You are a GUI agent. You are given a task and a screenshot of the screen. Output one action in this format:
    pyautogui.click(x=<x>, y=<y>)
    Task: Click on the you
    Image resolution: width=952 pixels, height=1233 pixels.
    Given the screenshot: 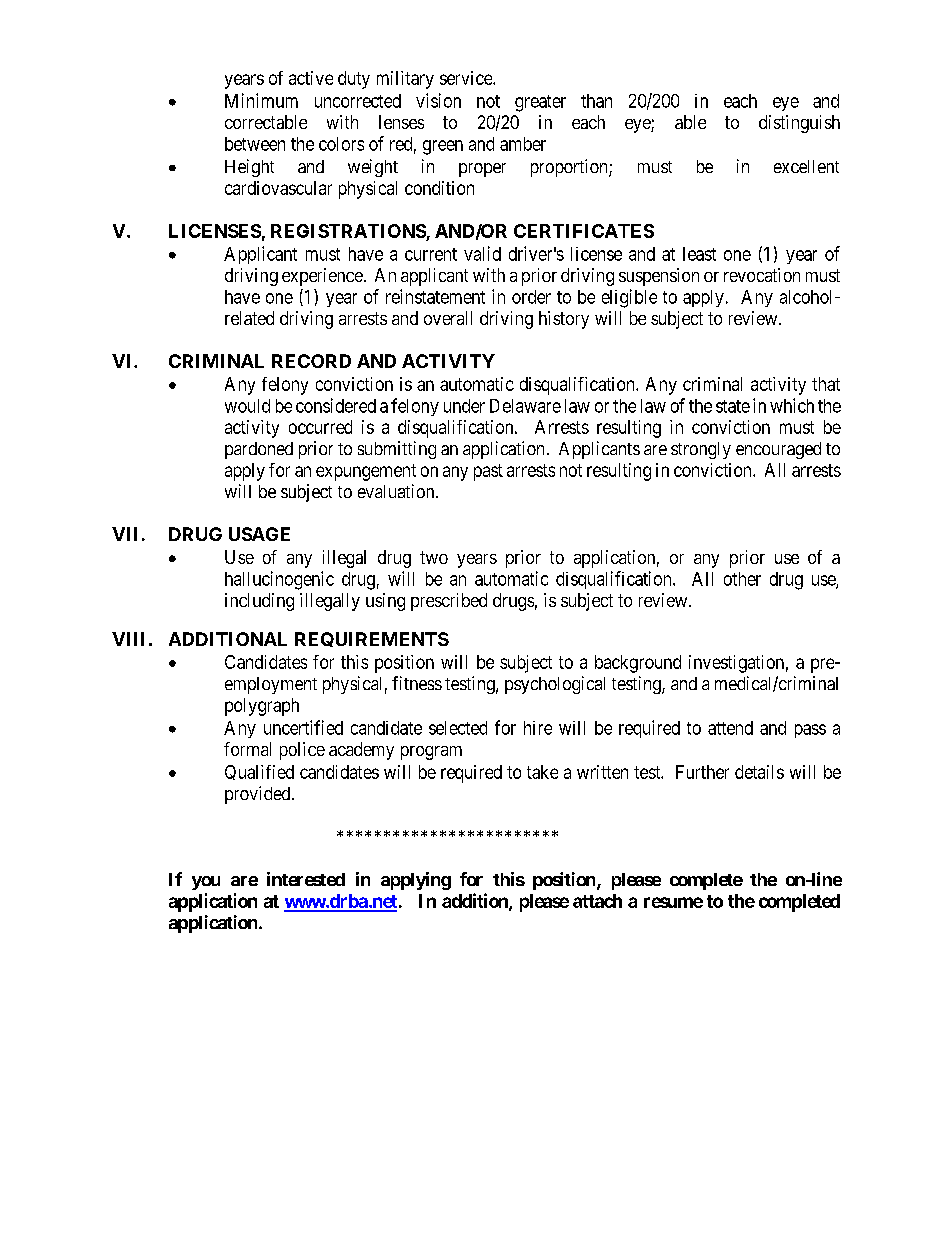 What is the action you would take?
    pyautogui.click(x=206, y=883)
